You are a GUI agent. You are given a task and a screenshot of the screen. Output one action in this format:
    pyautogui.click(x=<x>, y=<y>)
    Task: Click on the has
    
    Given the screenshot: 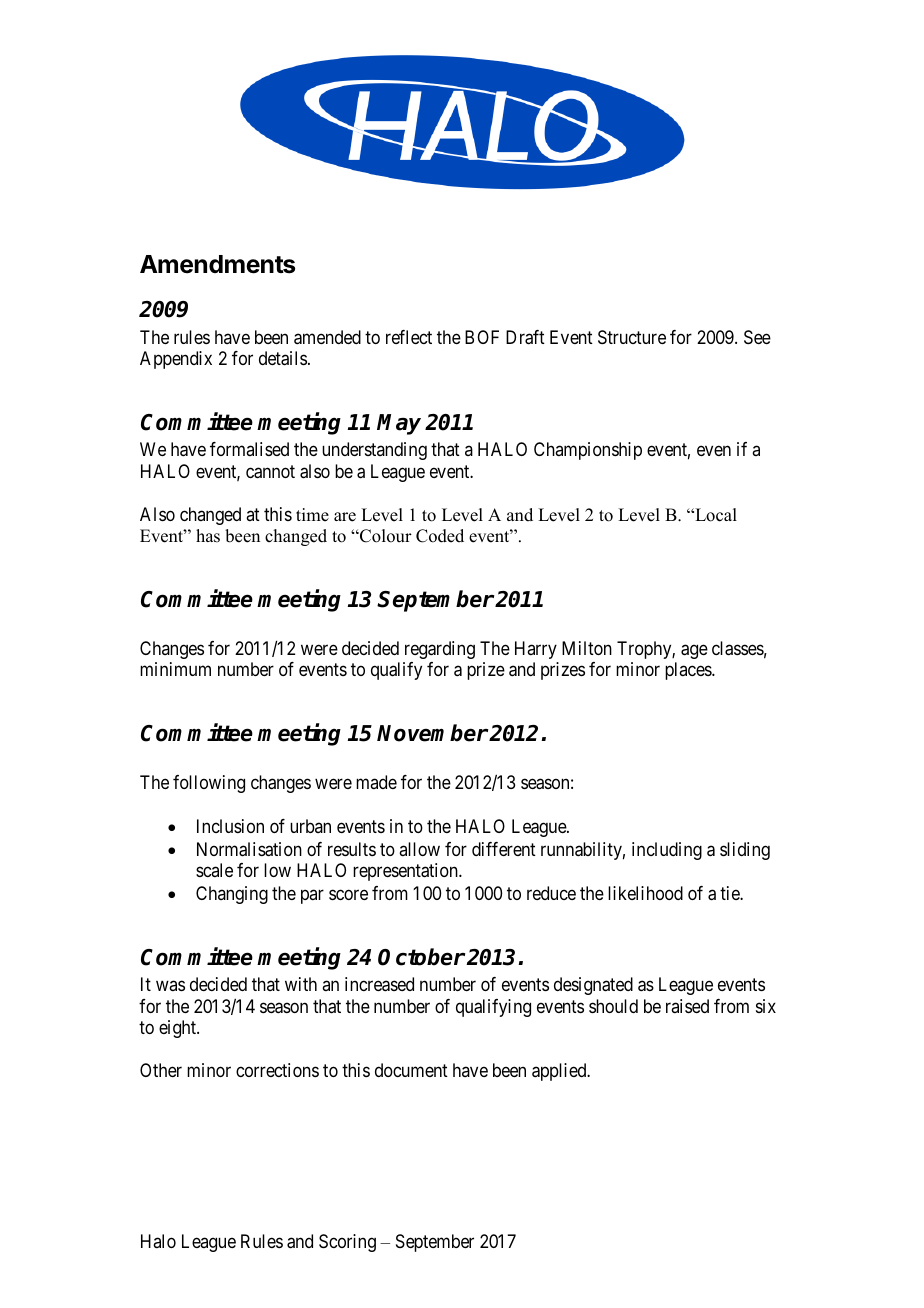 What is the action you would take?
    pyautogui.click(x=208, y=536)
